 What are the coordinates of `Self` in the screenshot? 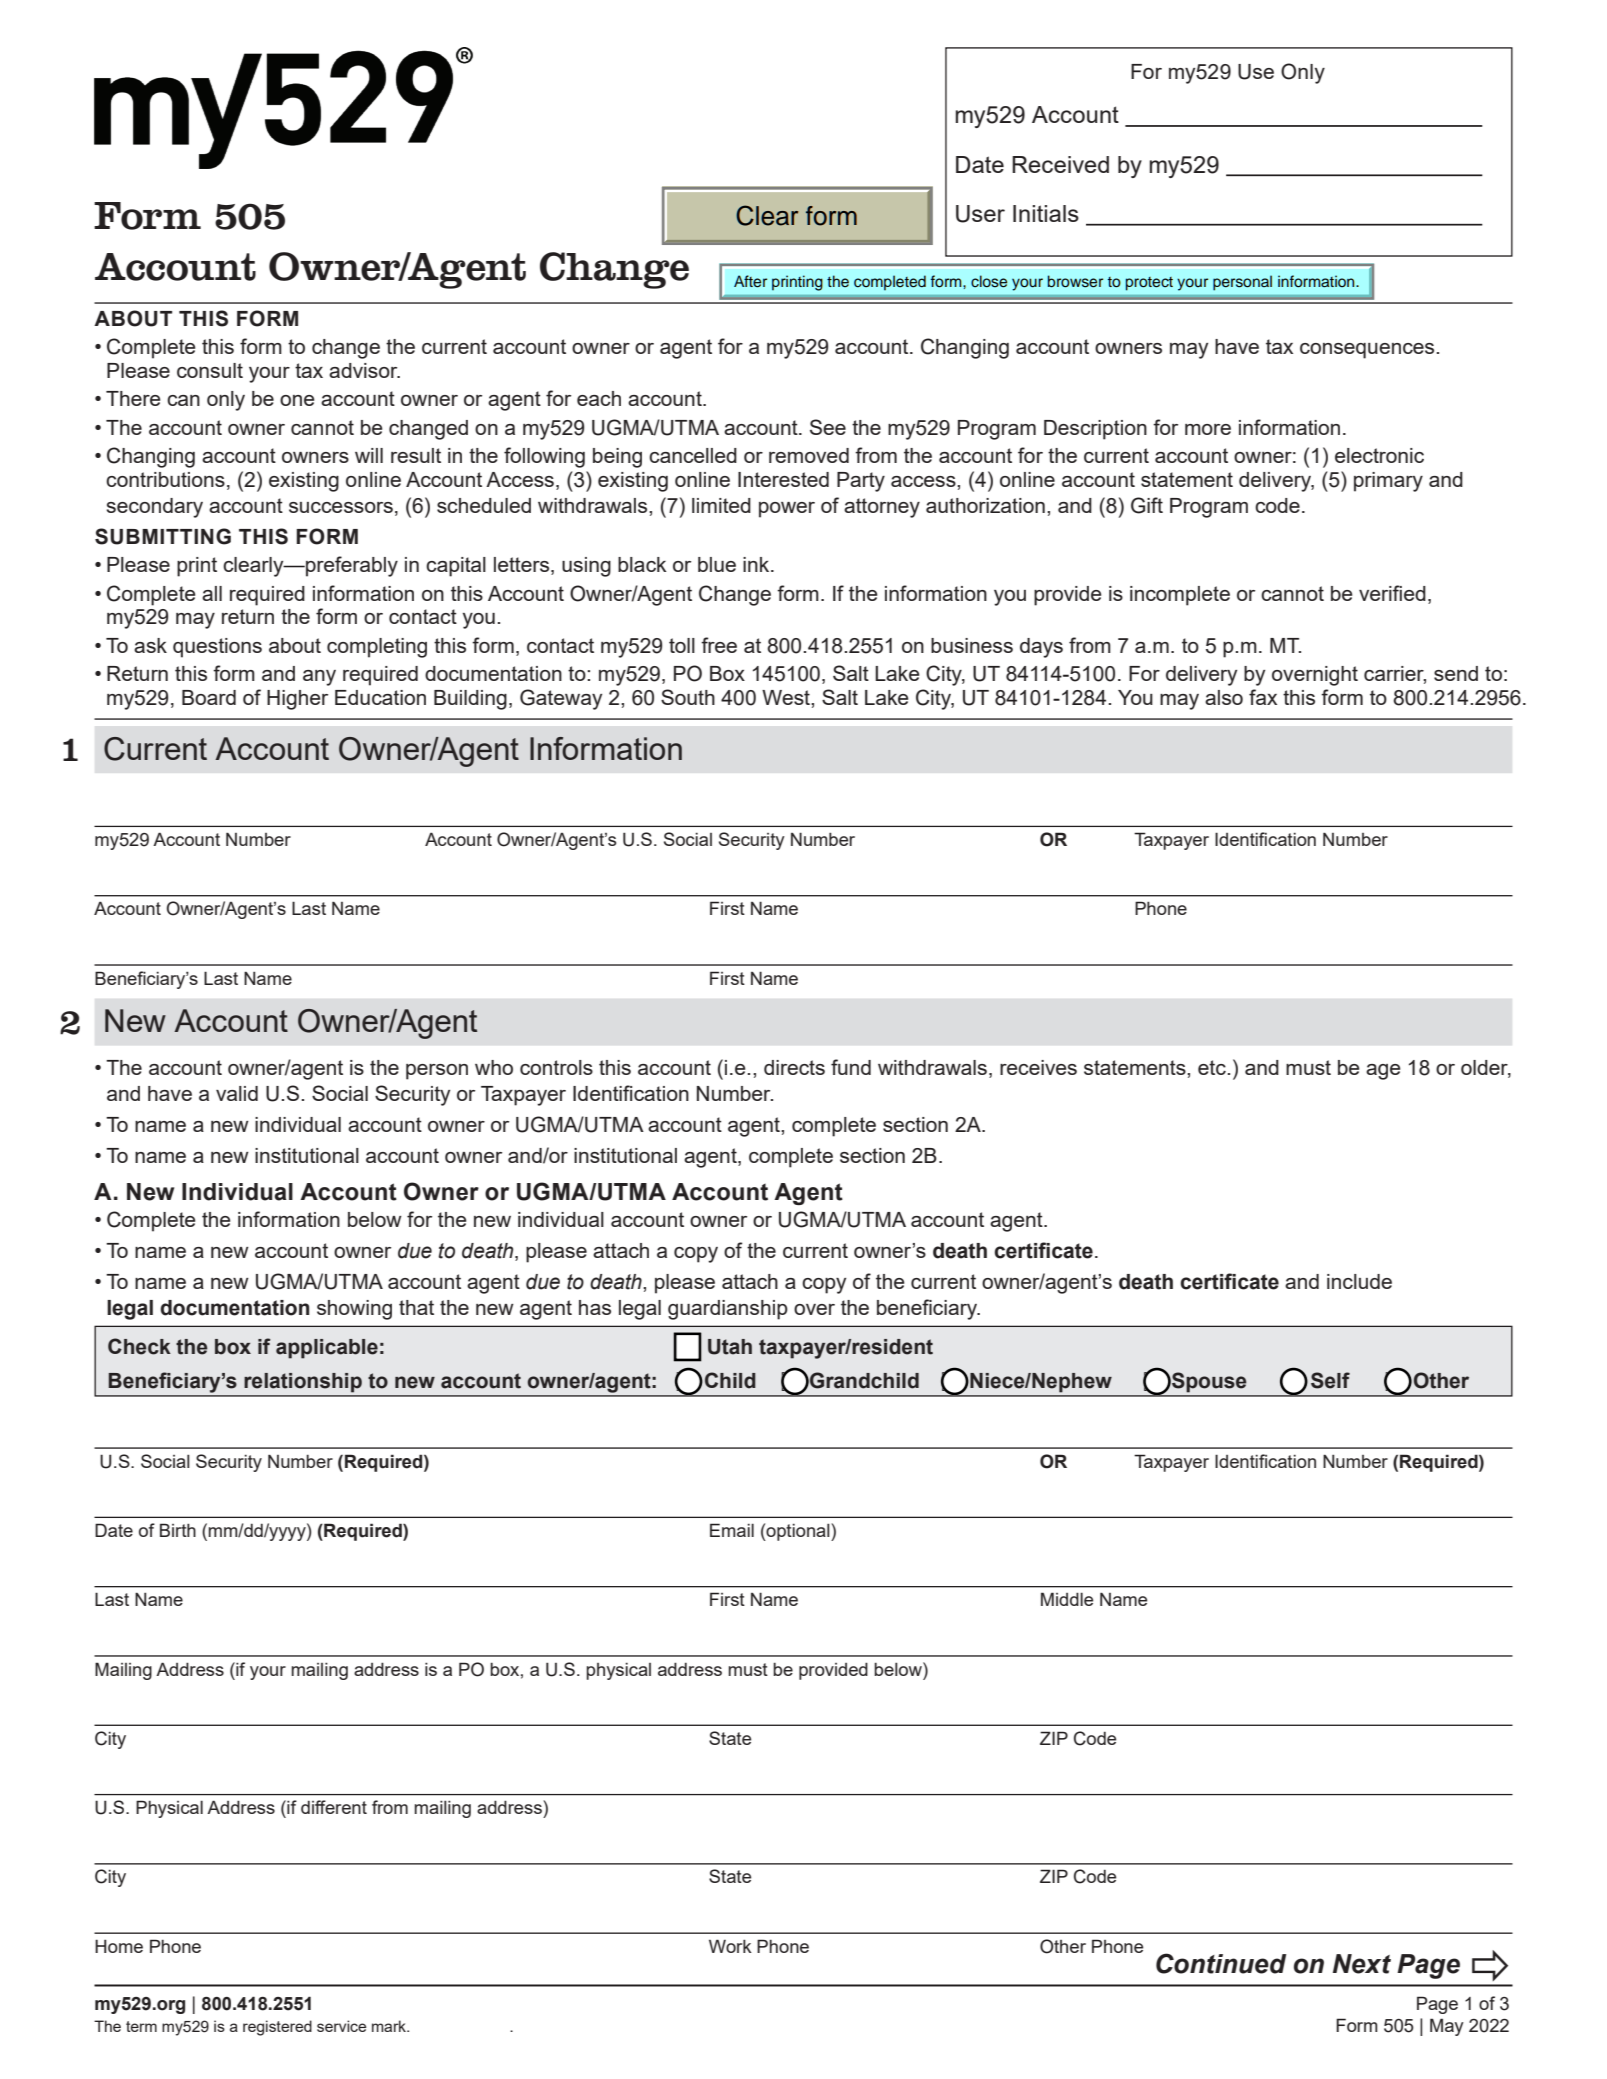 It's located at (1330, 1380).
